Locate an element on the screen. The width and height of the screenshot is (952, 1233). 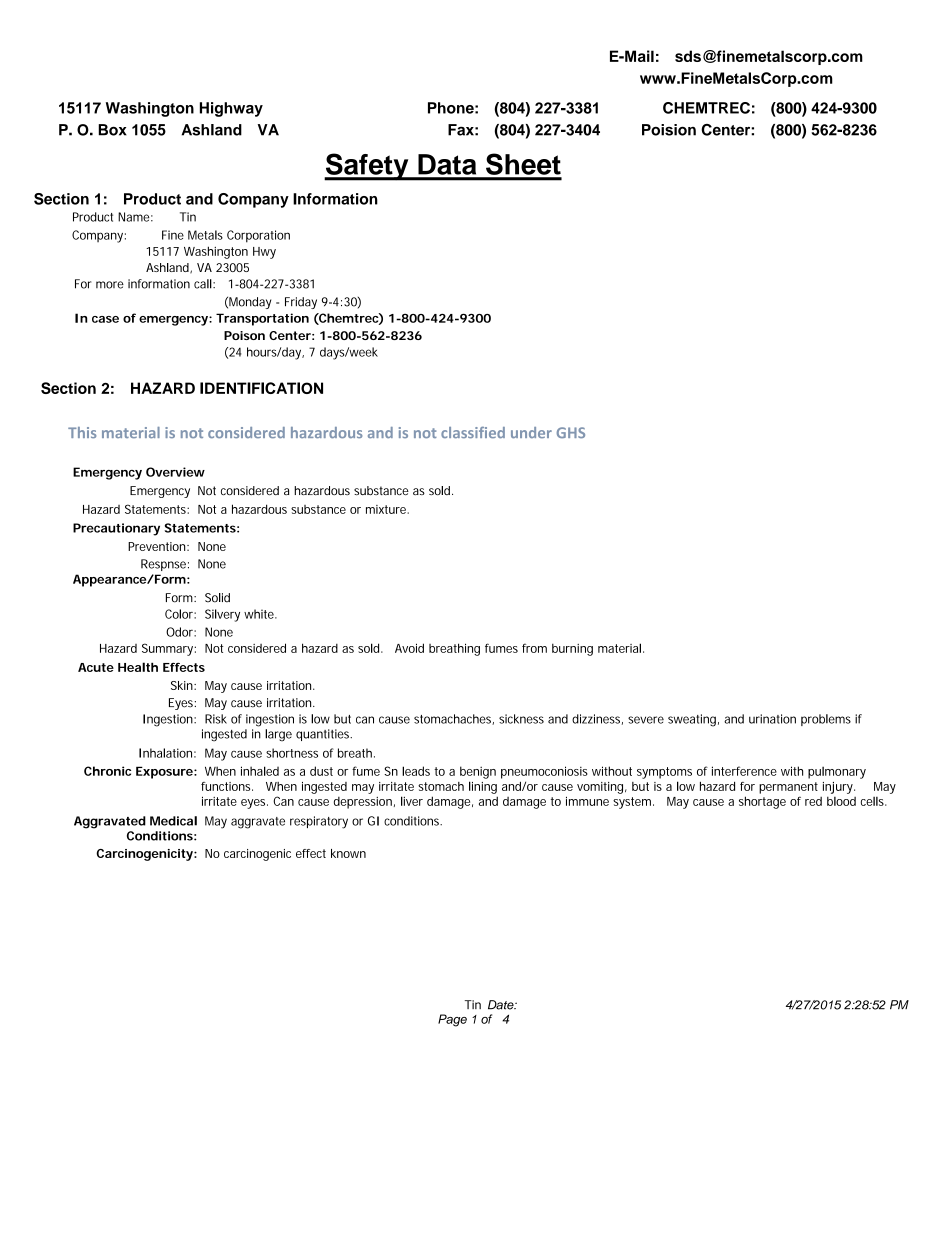
classified is located at coordinates (473, 432).
